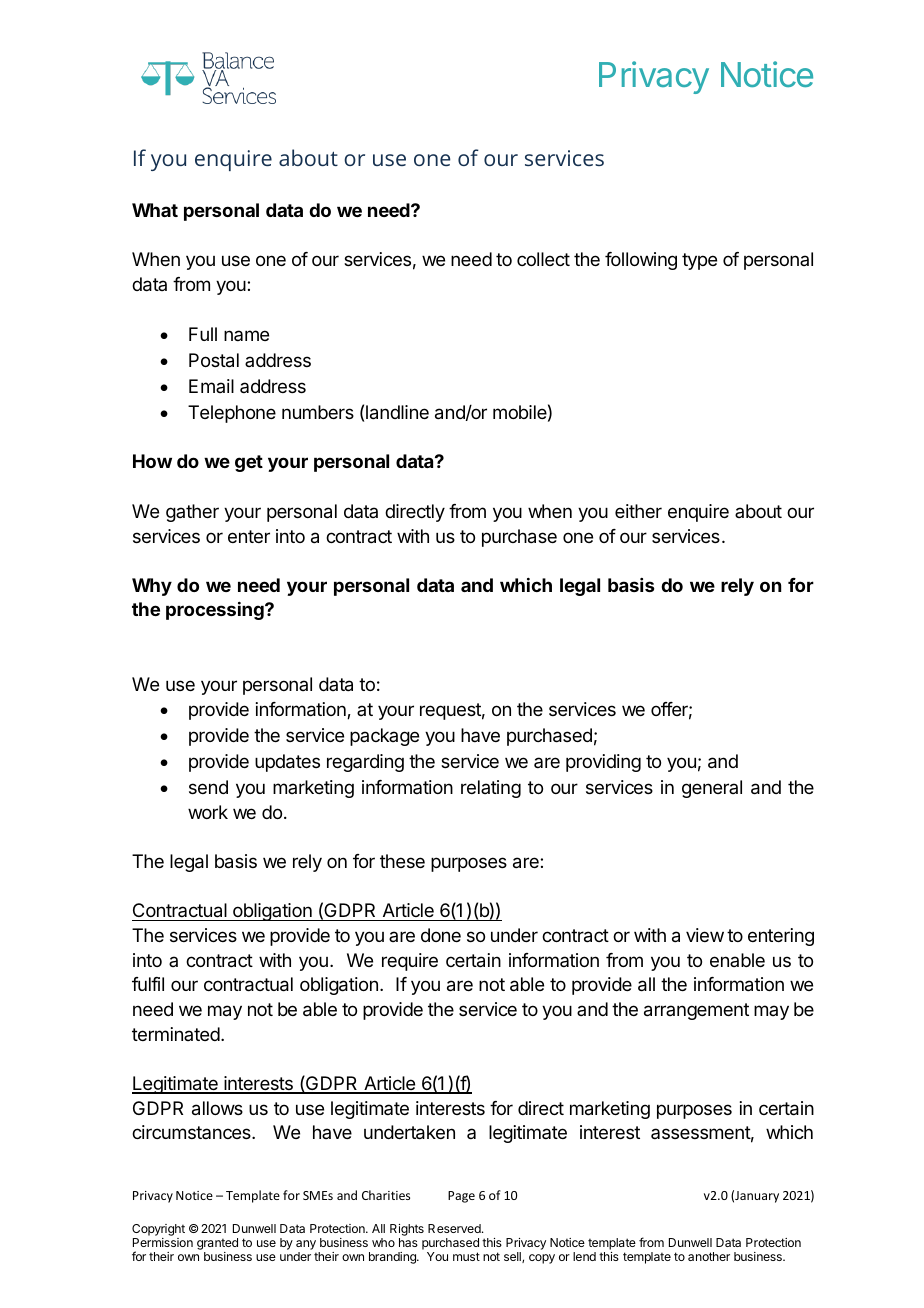  What do you see at coordinates (402, 861) in the screenshot?
I see `these` at bounding box center [402, 861].
